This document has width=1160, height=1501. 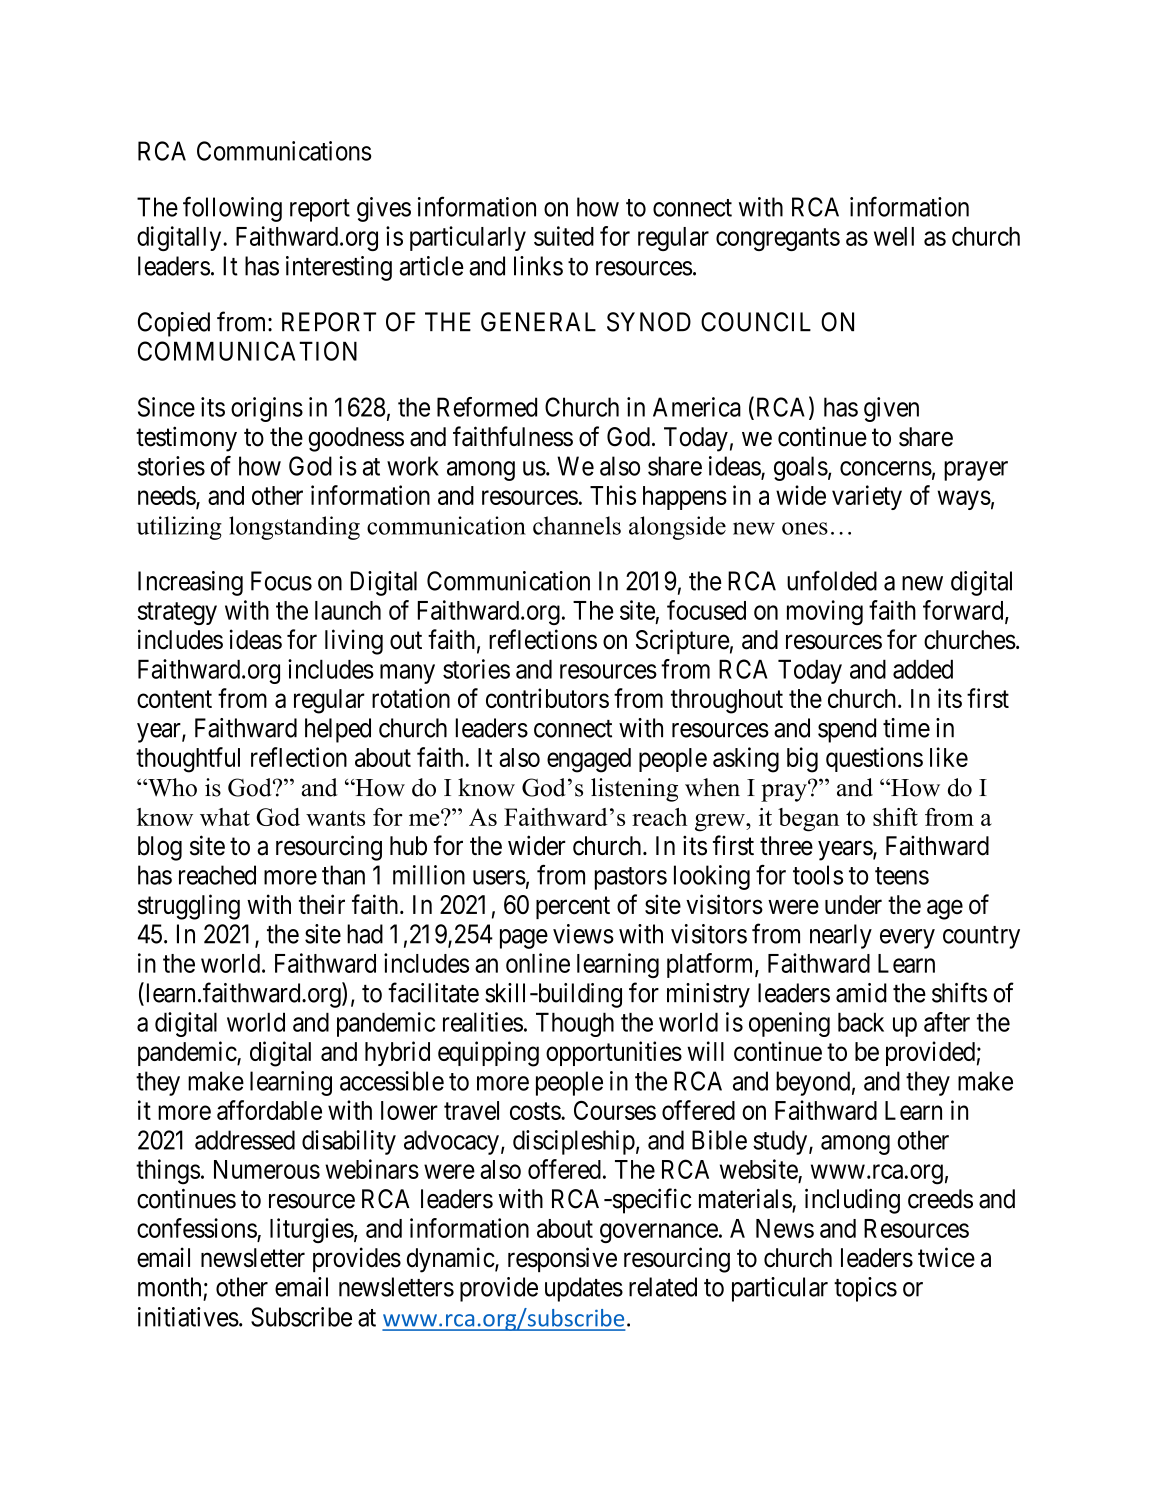 What do you see at coordinates (894, 236) in the document?
I see `well` at bounding box center [894, 236].
